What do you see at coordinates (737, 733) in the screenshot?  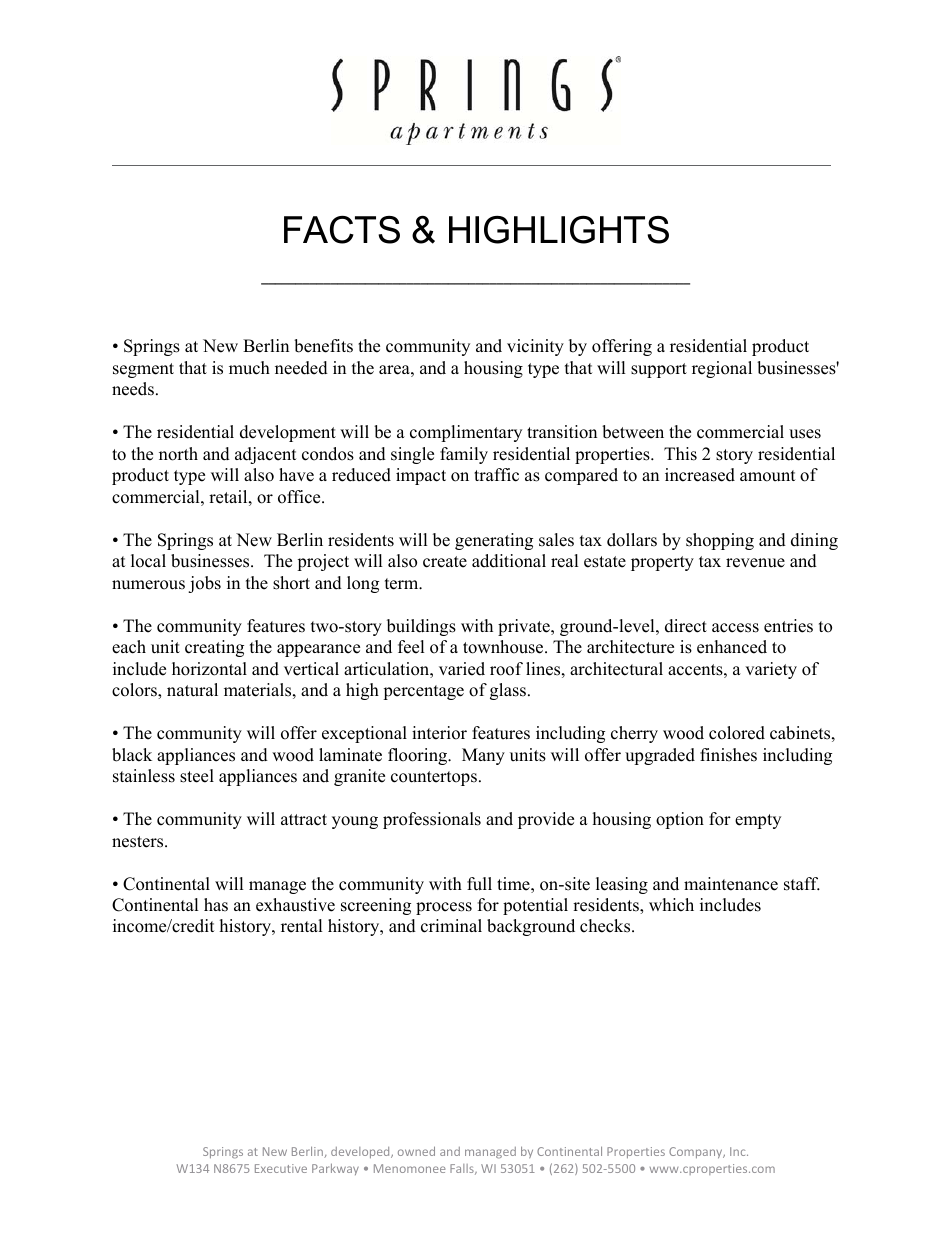 I see `colored` at bounding box center [737, 733].
